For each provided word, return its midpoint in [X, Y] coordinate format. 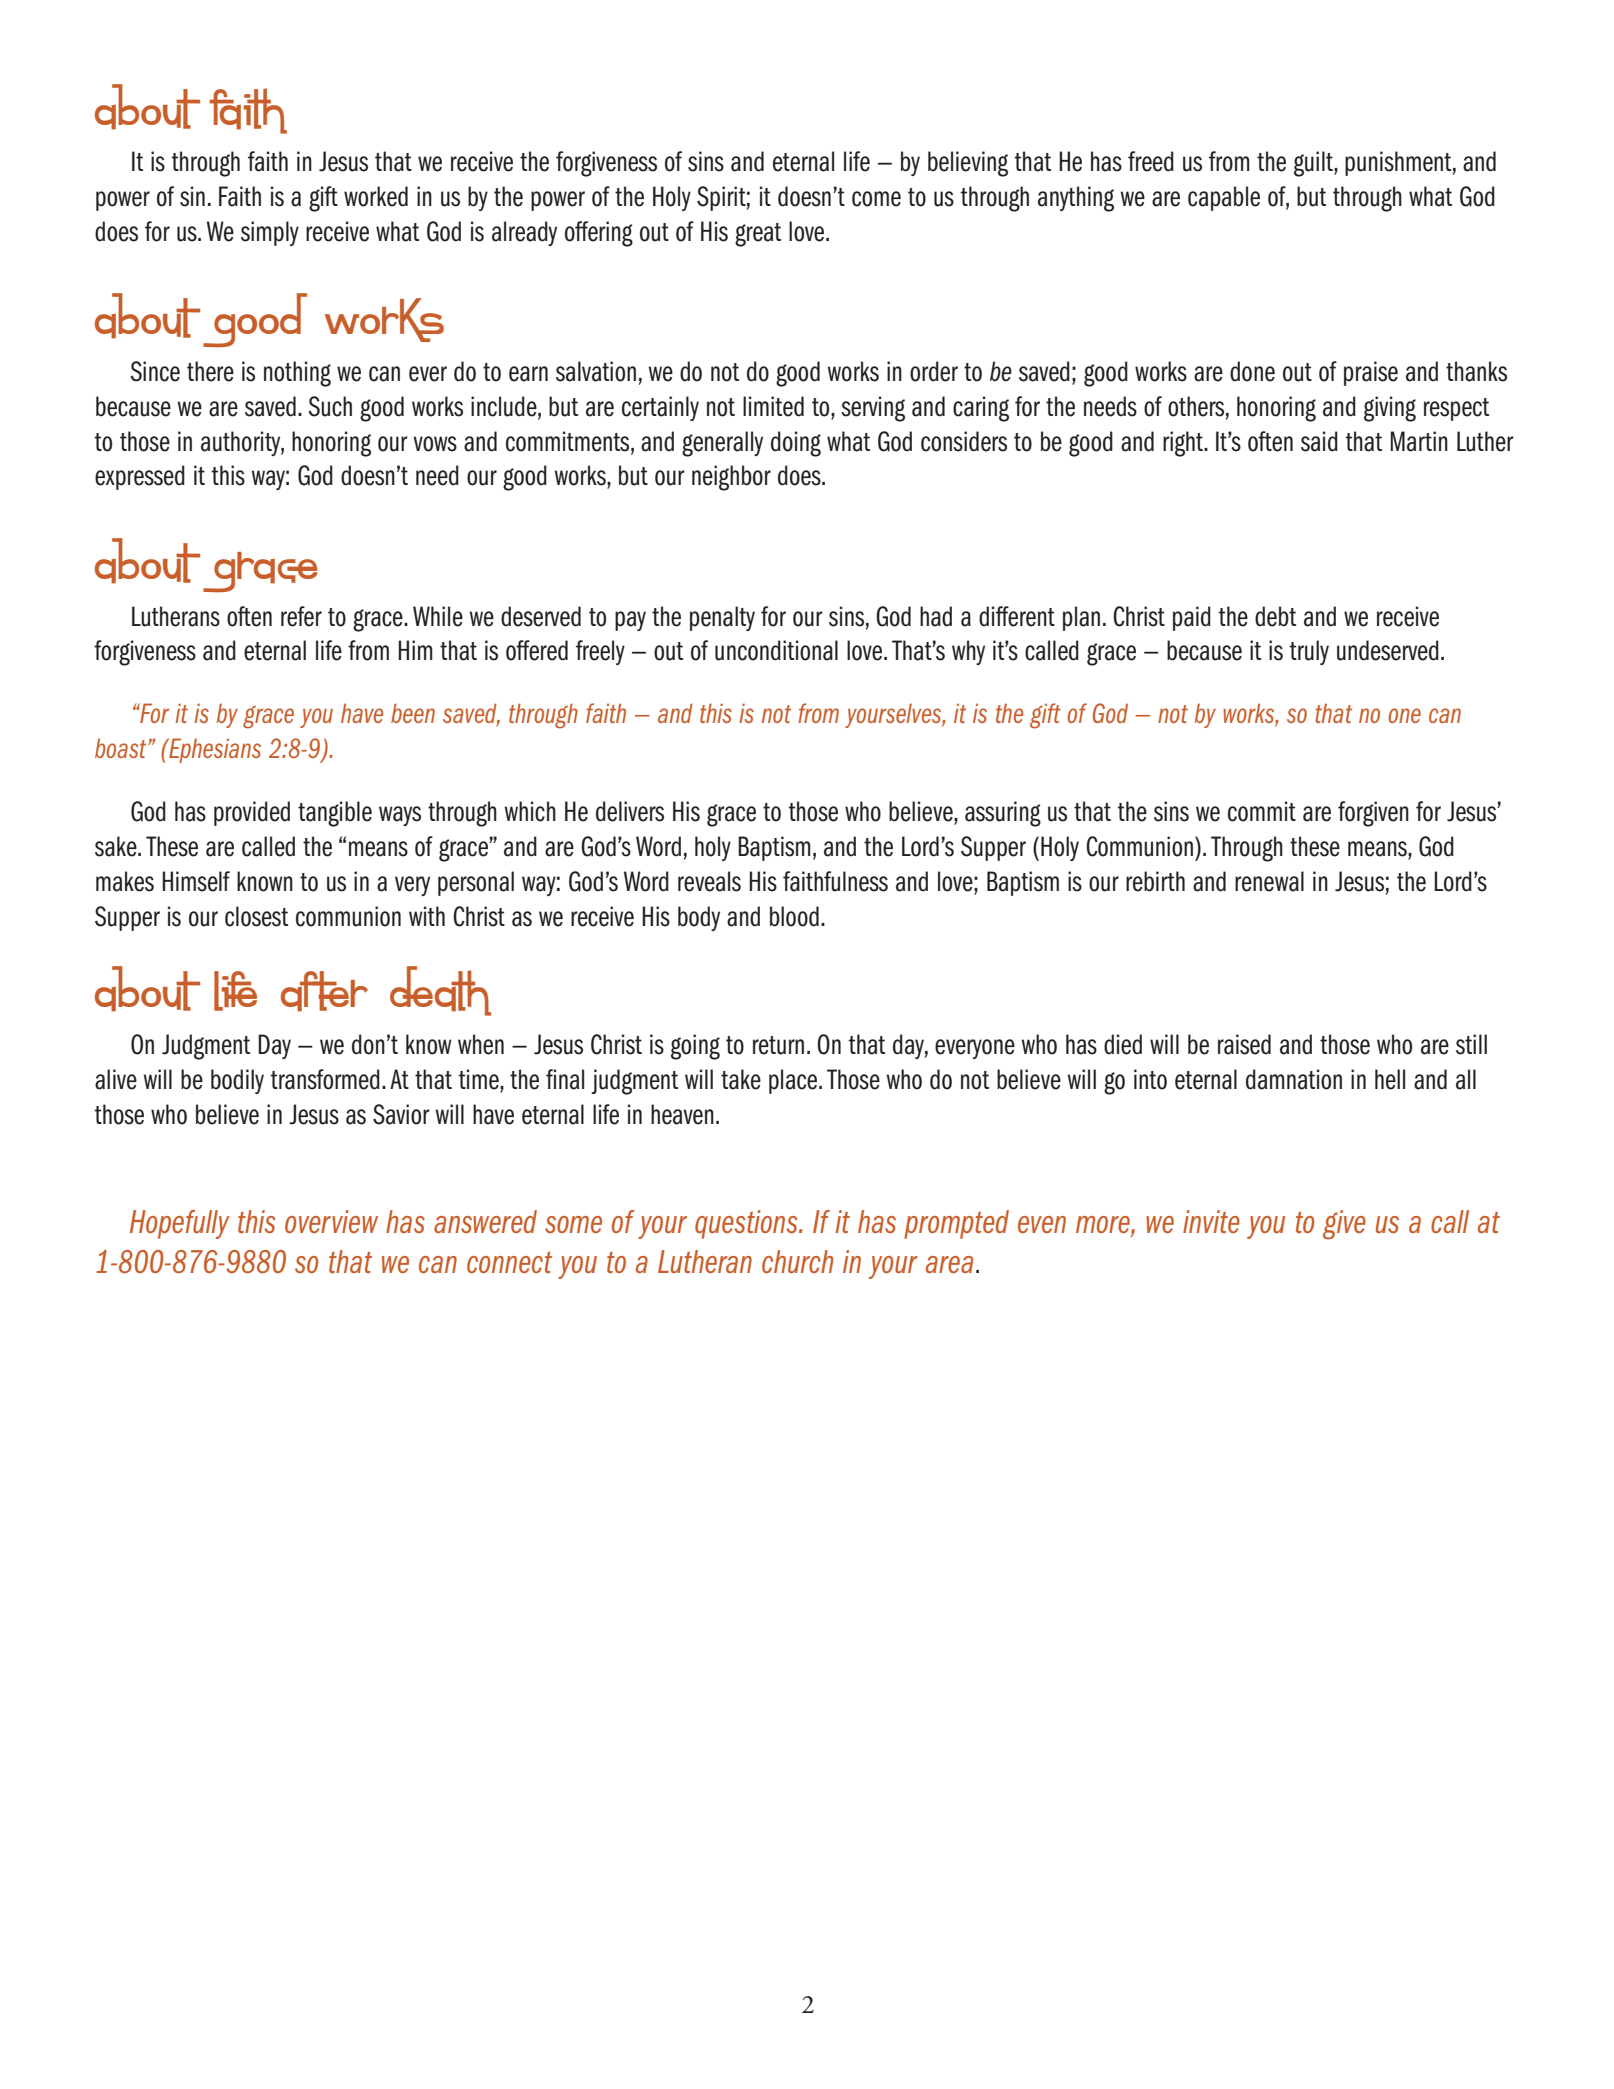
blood [794, 916]
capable [1224, 198]
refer [301, 616]
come [876, 199]
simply [270, 233]
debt [1275, 616]
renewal [1269, 881]
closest [256, 916]
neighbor [731, 478]
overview [331, 1221]
